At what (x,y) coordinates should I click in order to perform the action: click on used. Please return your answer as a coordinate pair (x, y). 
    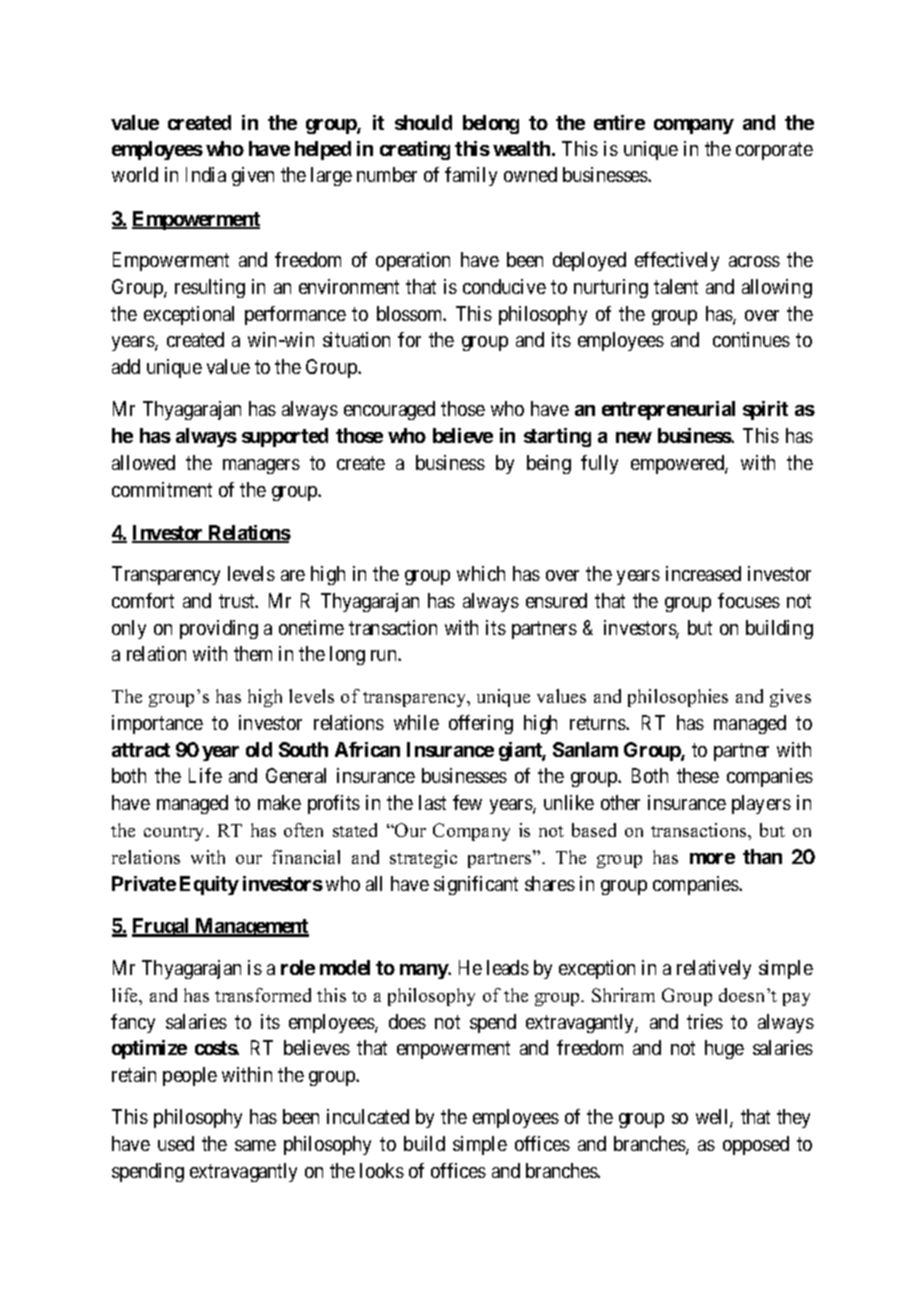
    Looking at the image, I should click on (176, 1143).
